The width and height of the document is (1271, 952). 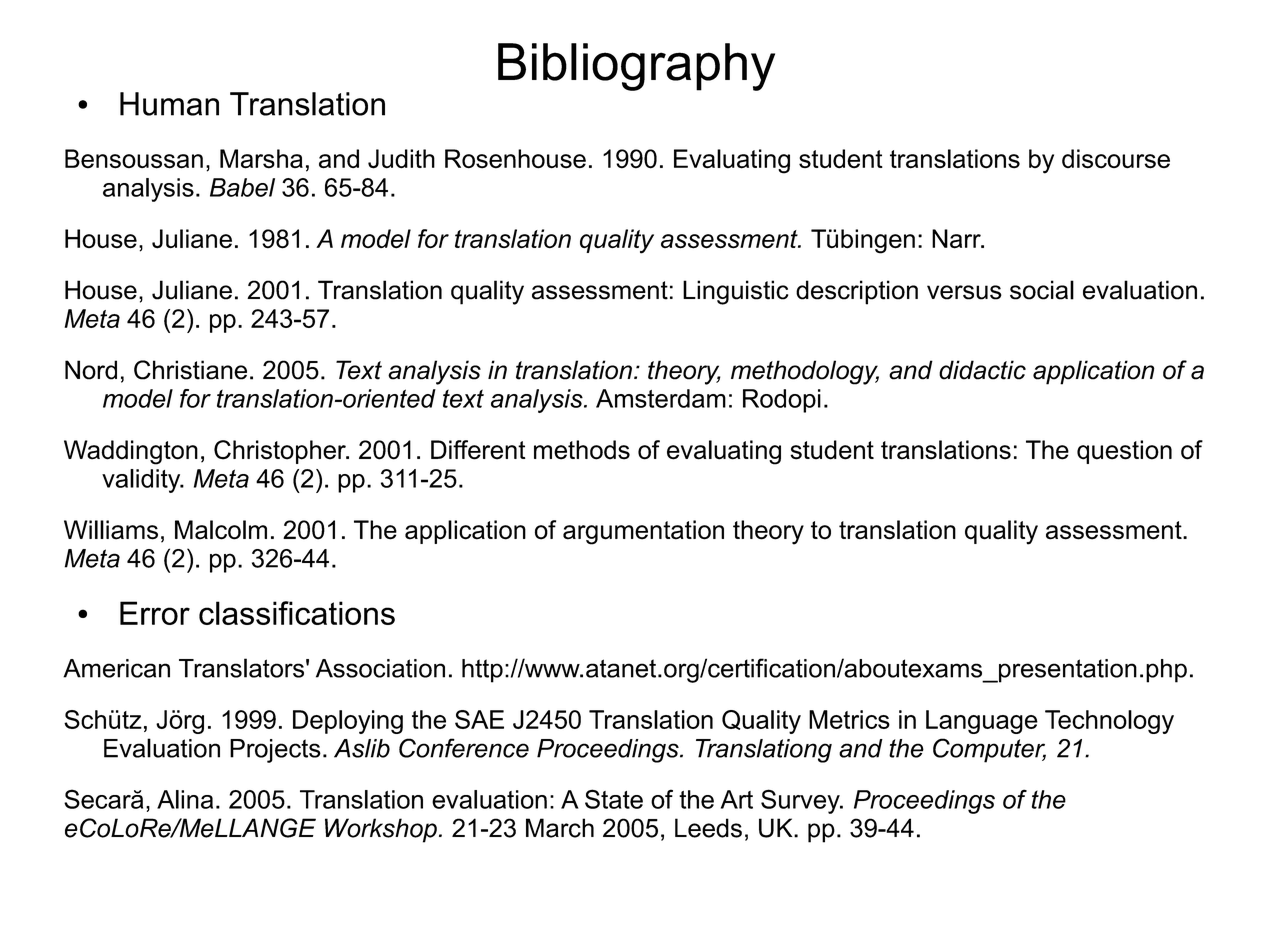 What do you see at coordinates (582, 450) in the document?
I see `methods` at bounding box center [582, 450].
